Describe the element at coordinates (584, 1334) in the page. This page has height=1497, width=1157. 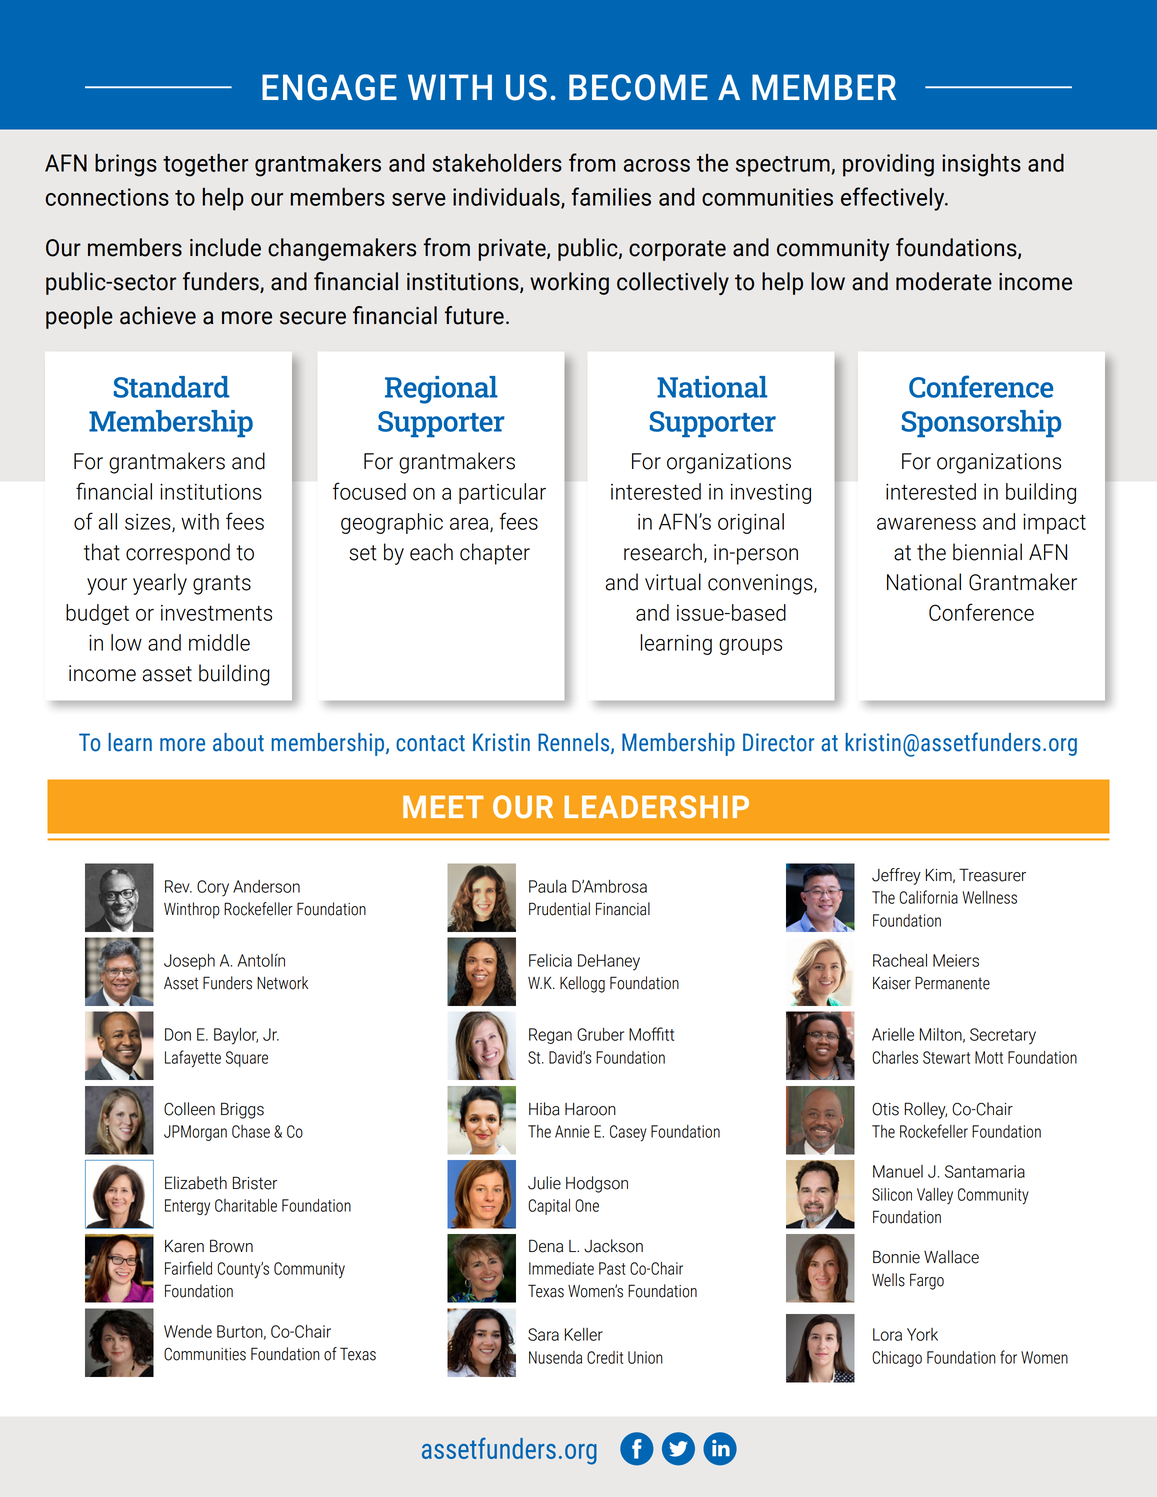
I see `Keller` at that location.
